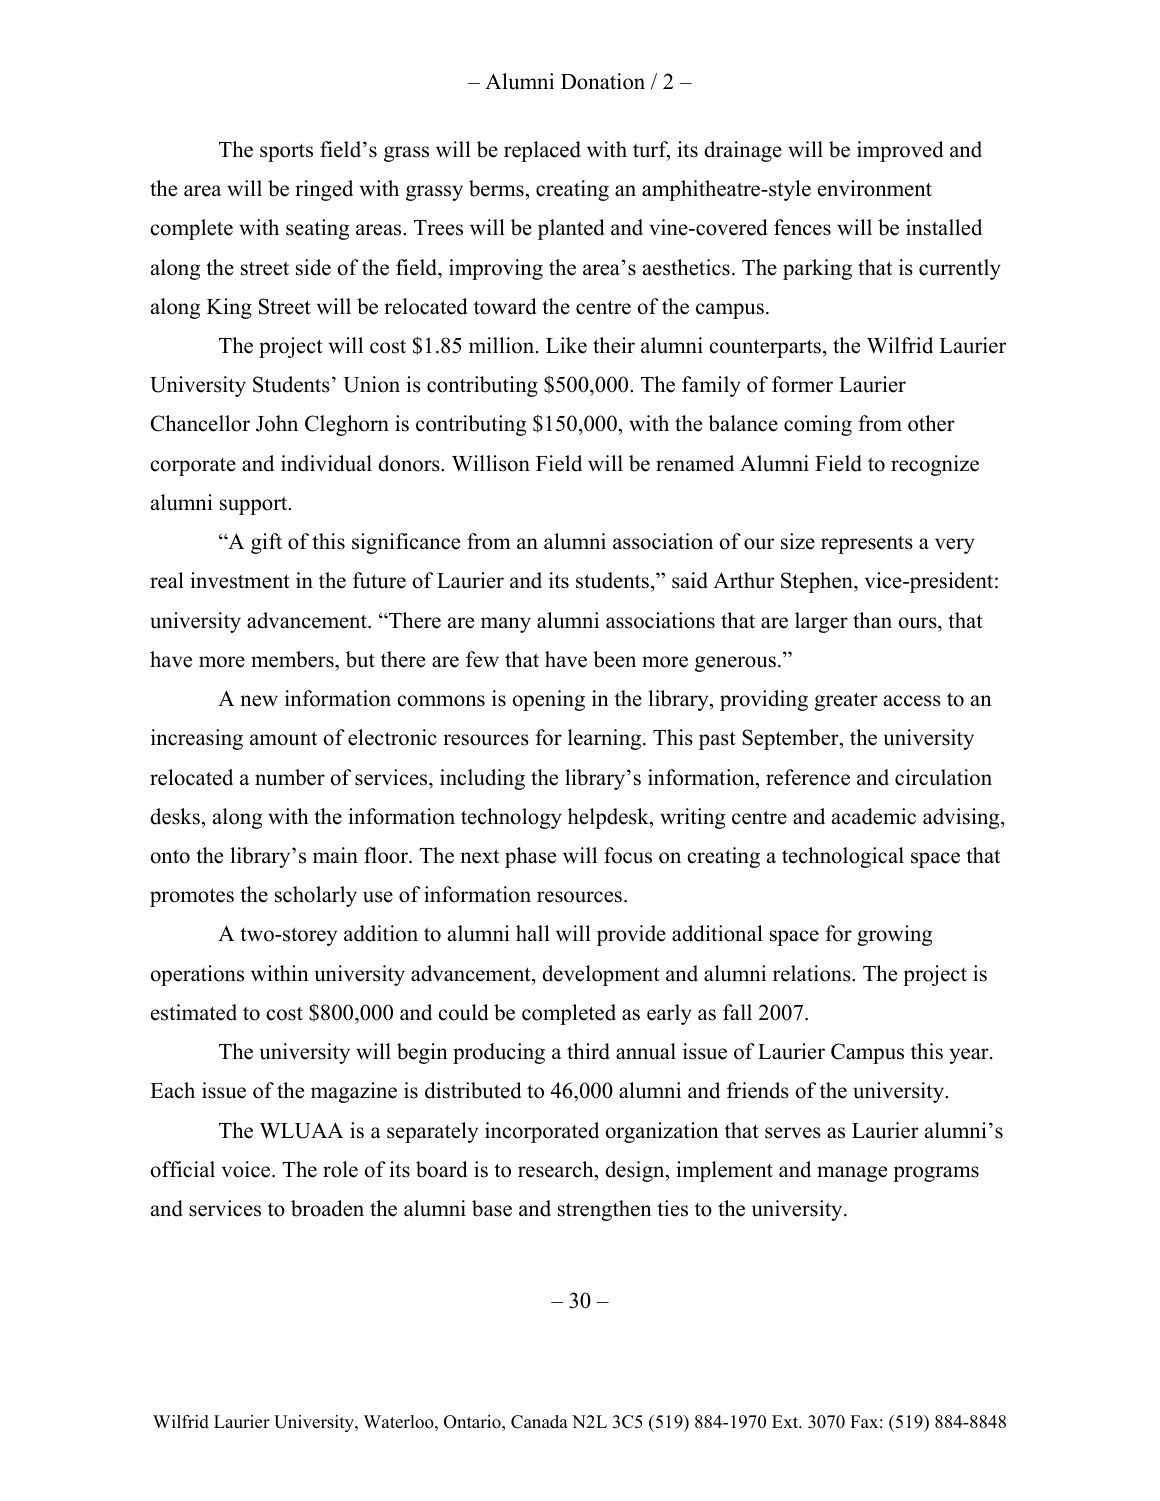 This image has width=1160, height=1501. What do you see at coordinates (277, 423) in the image?
I see `John` at bounding box center [277, 423].
